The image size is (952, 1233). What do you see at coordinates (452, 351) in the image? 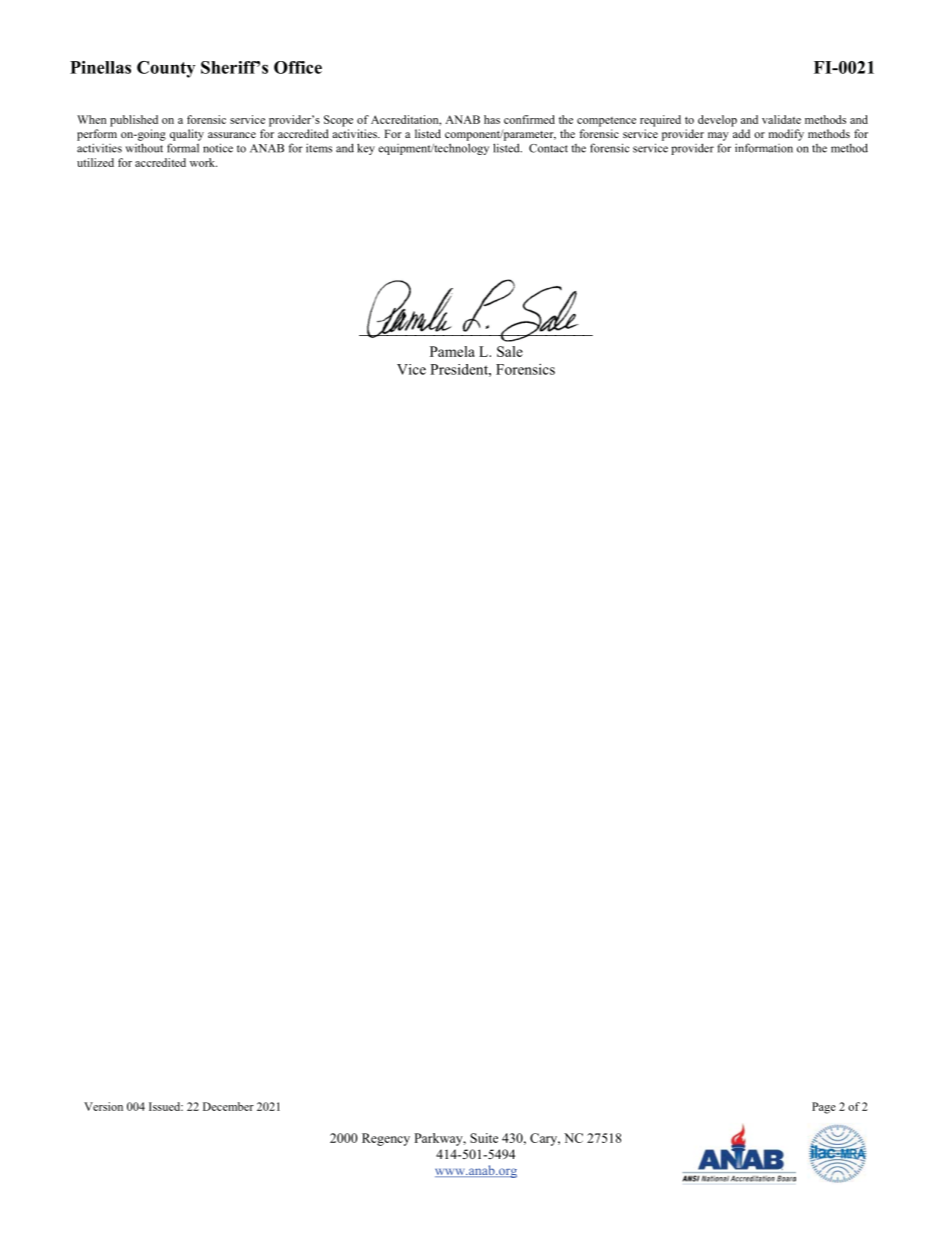
I see `Pamela` at bounding box center [452, 351].
